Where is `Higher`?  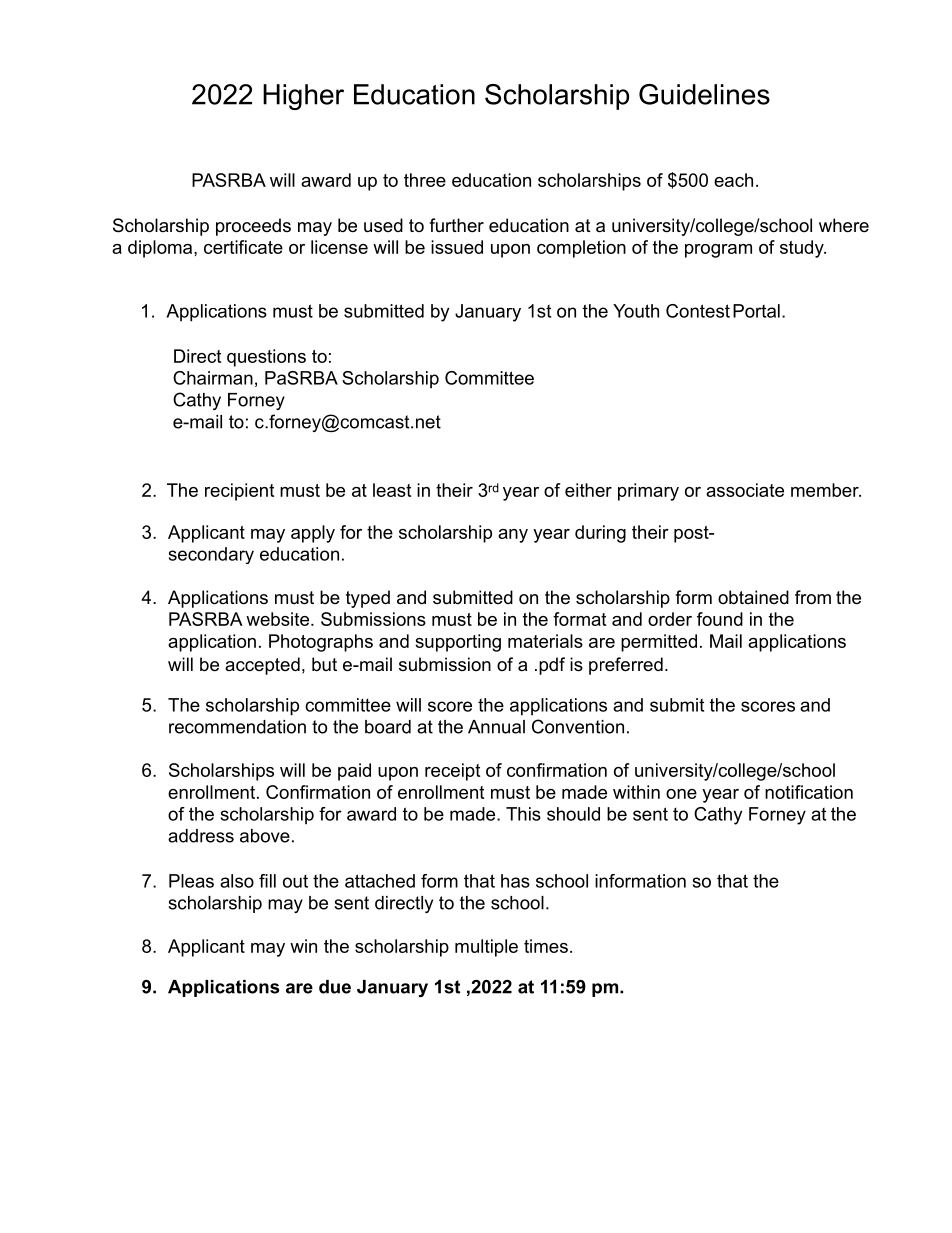
Higher is located at coordinates (303, 97).
